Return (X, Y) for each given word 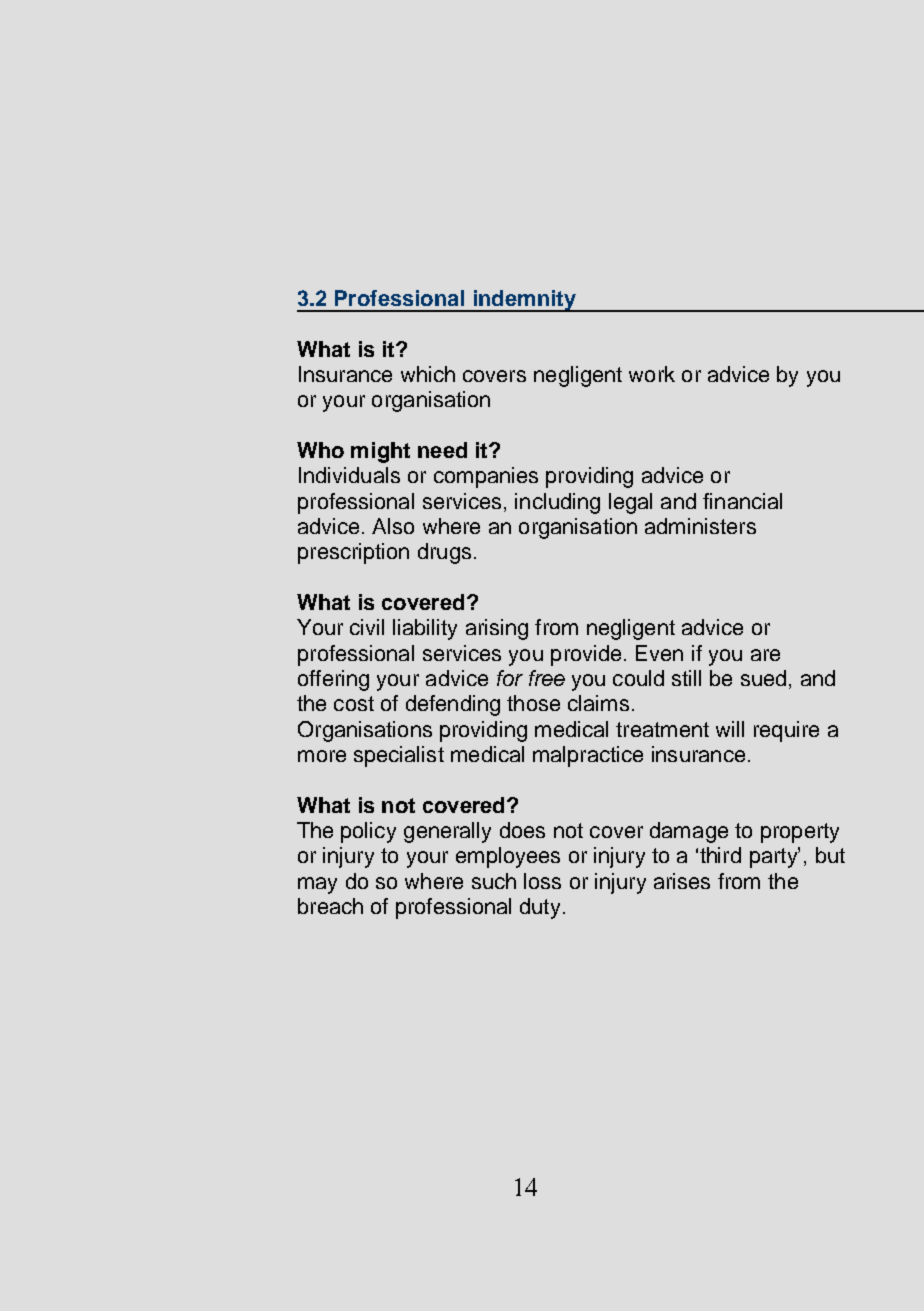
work (652, 374)
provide (586, 655)
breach (330, 906)
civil (367, 627)
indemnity (524, 301)
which (428, 374)
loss (542, 881)
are (765, 655)
